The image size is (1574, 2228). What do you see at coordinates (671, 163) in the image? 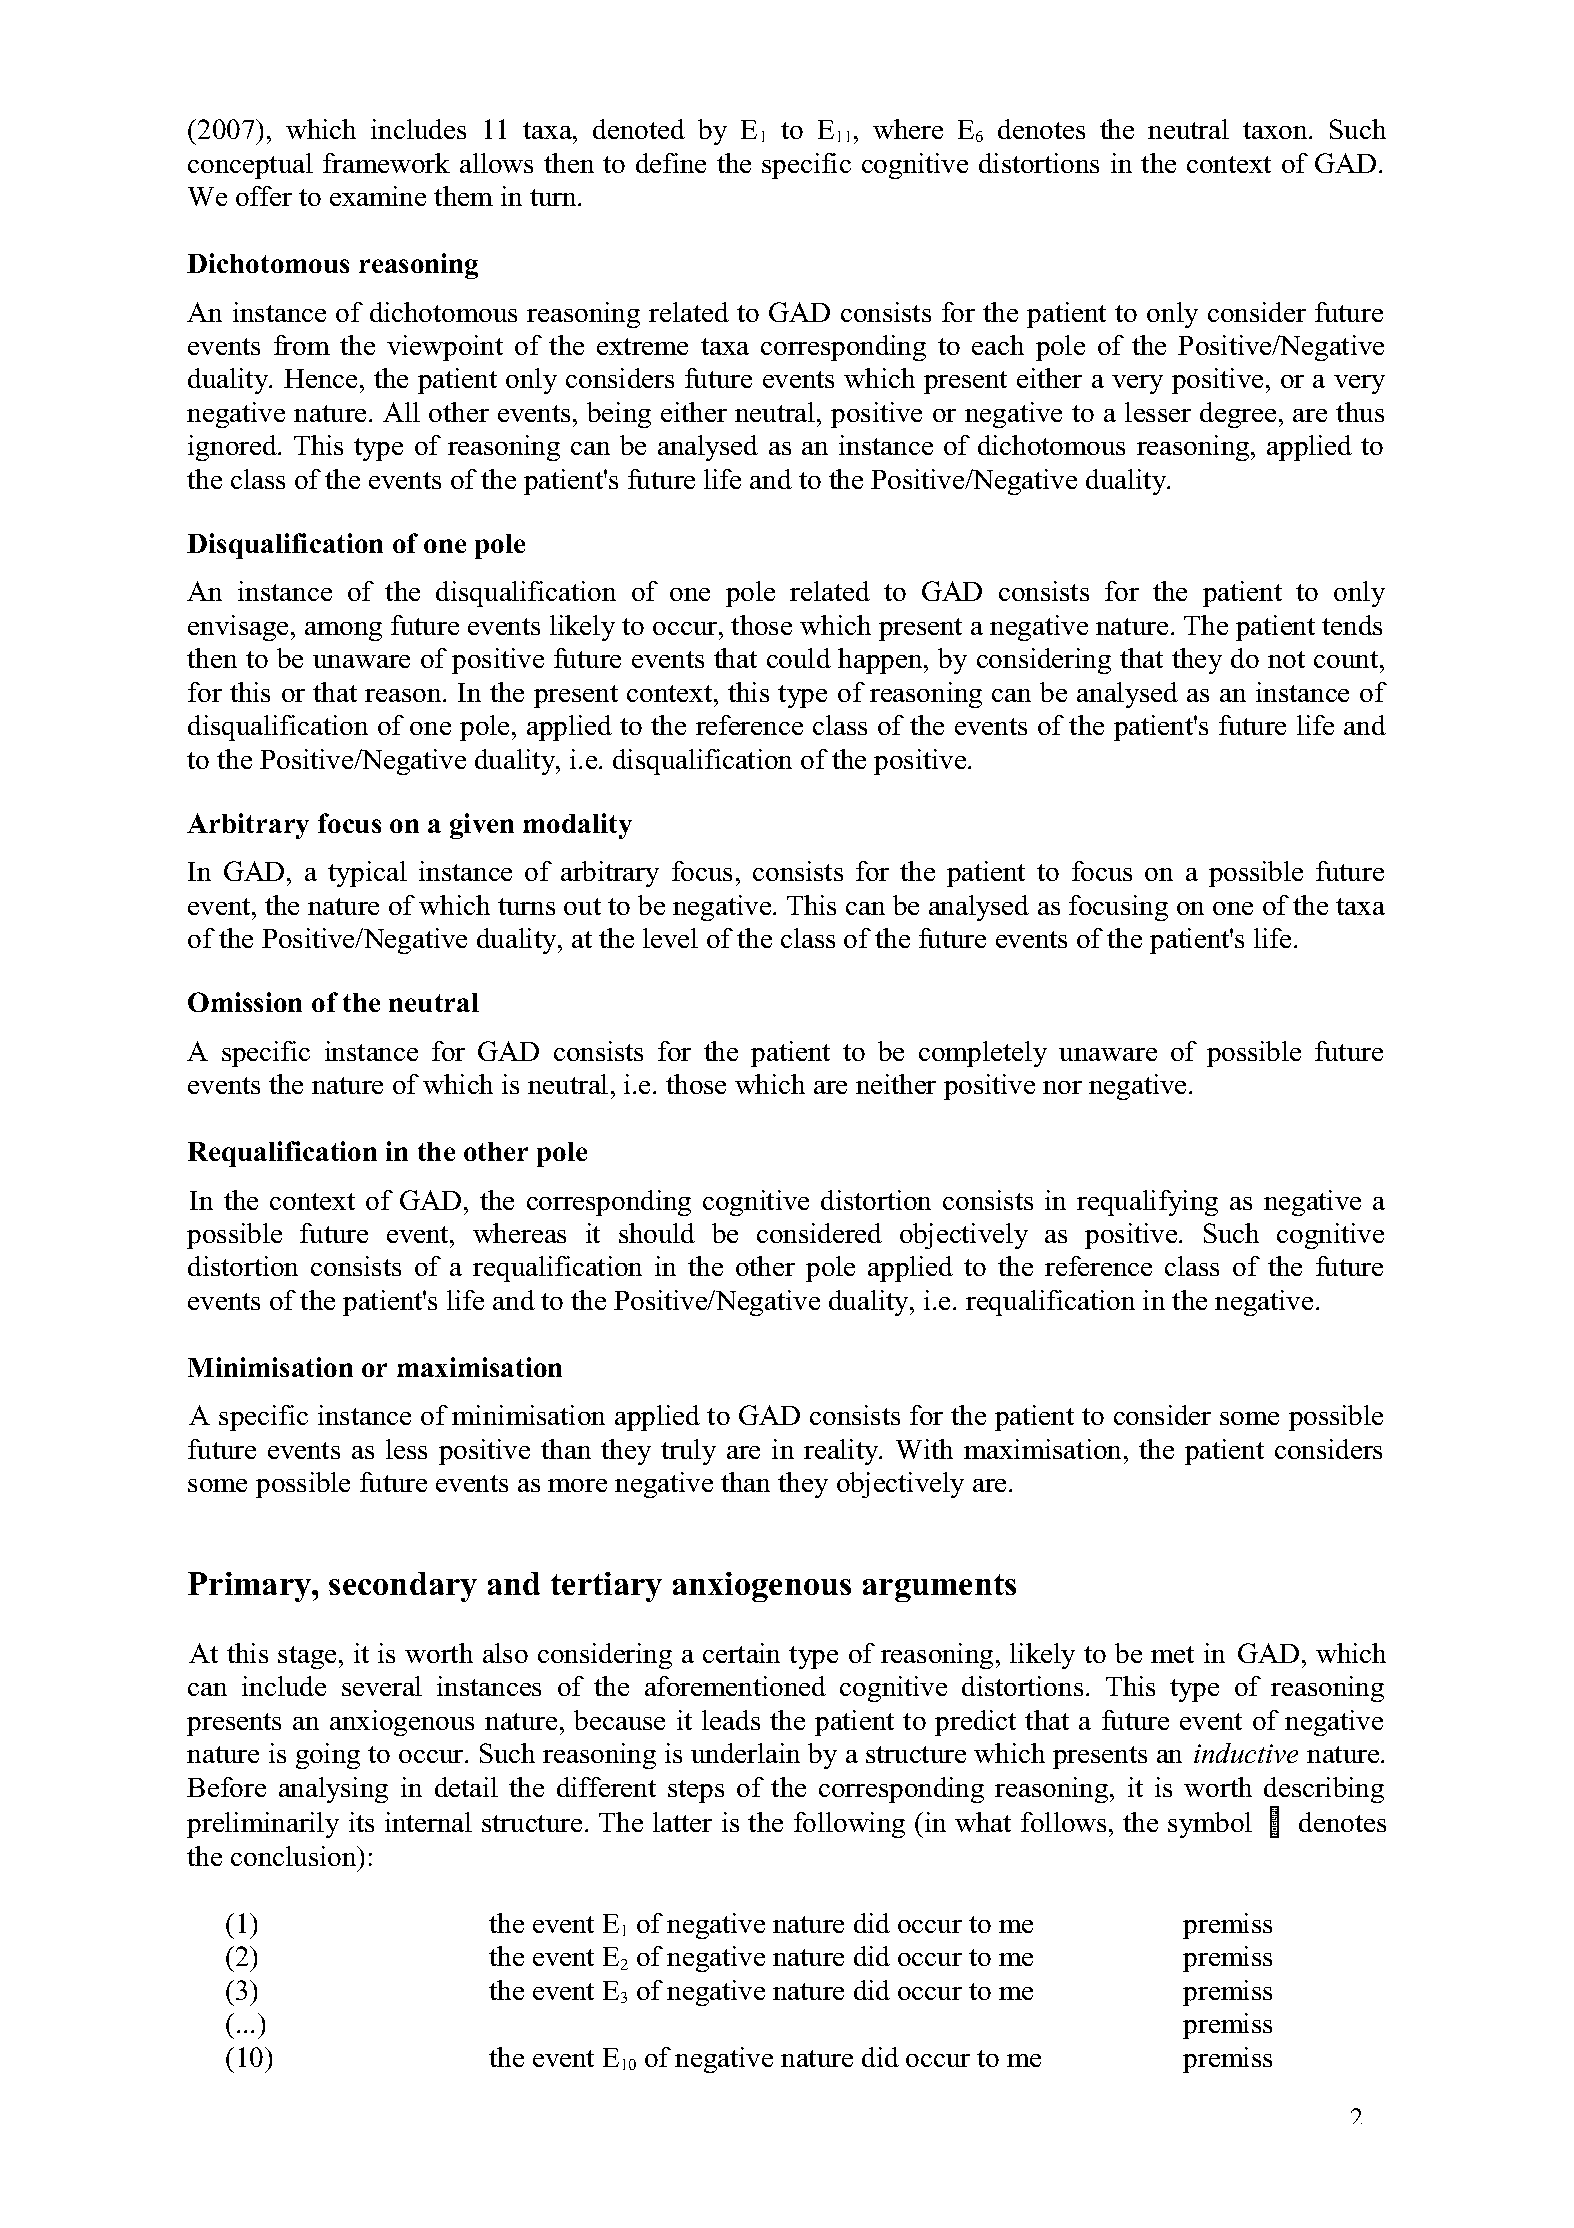
I see `define` at bounding box center [671, 163].
